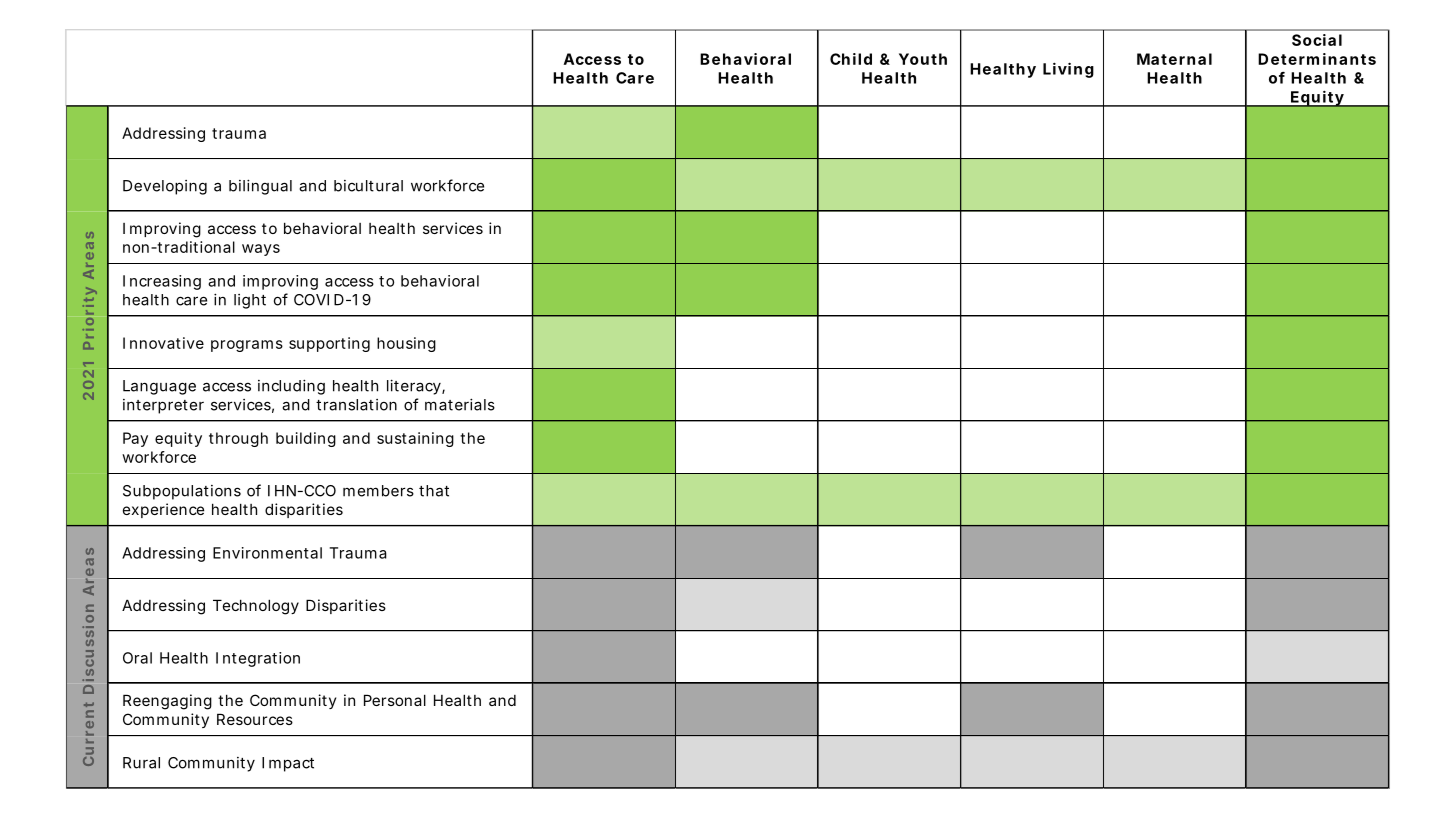  I want to click on including, so click(291, 387).
